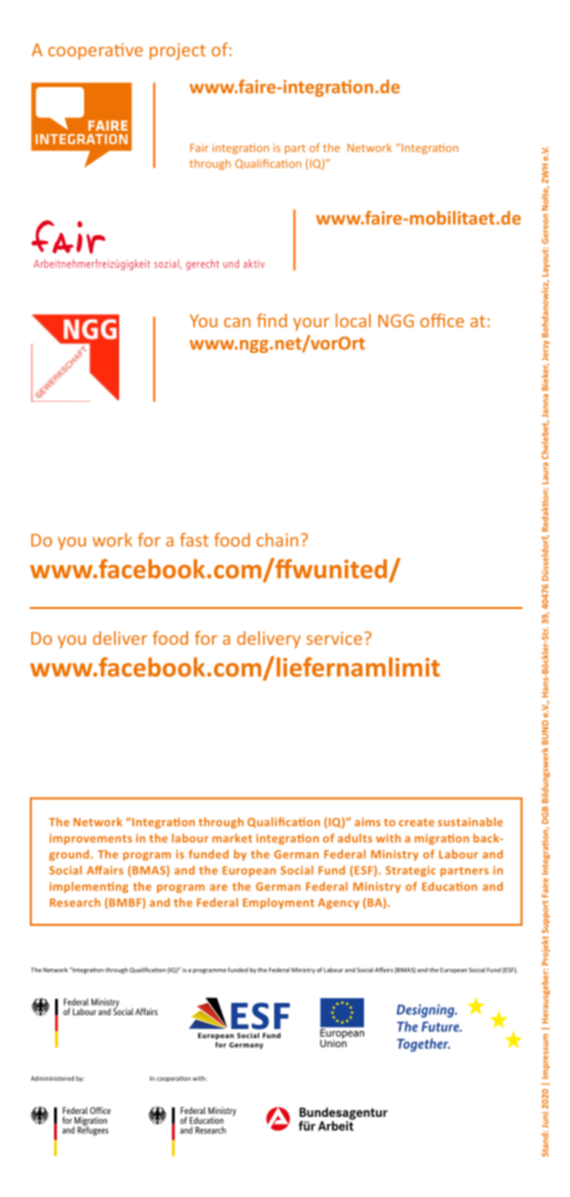  Describe the element at coordinates (95, 51) in the image. I see `cooperative` at that location.
